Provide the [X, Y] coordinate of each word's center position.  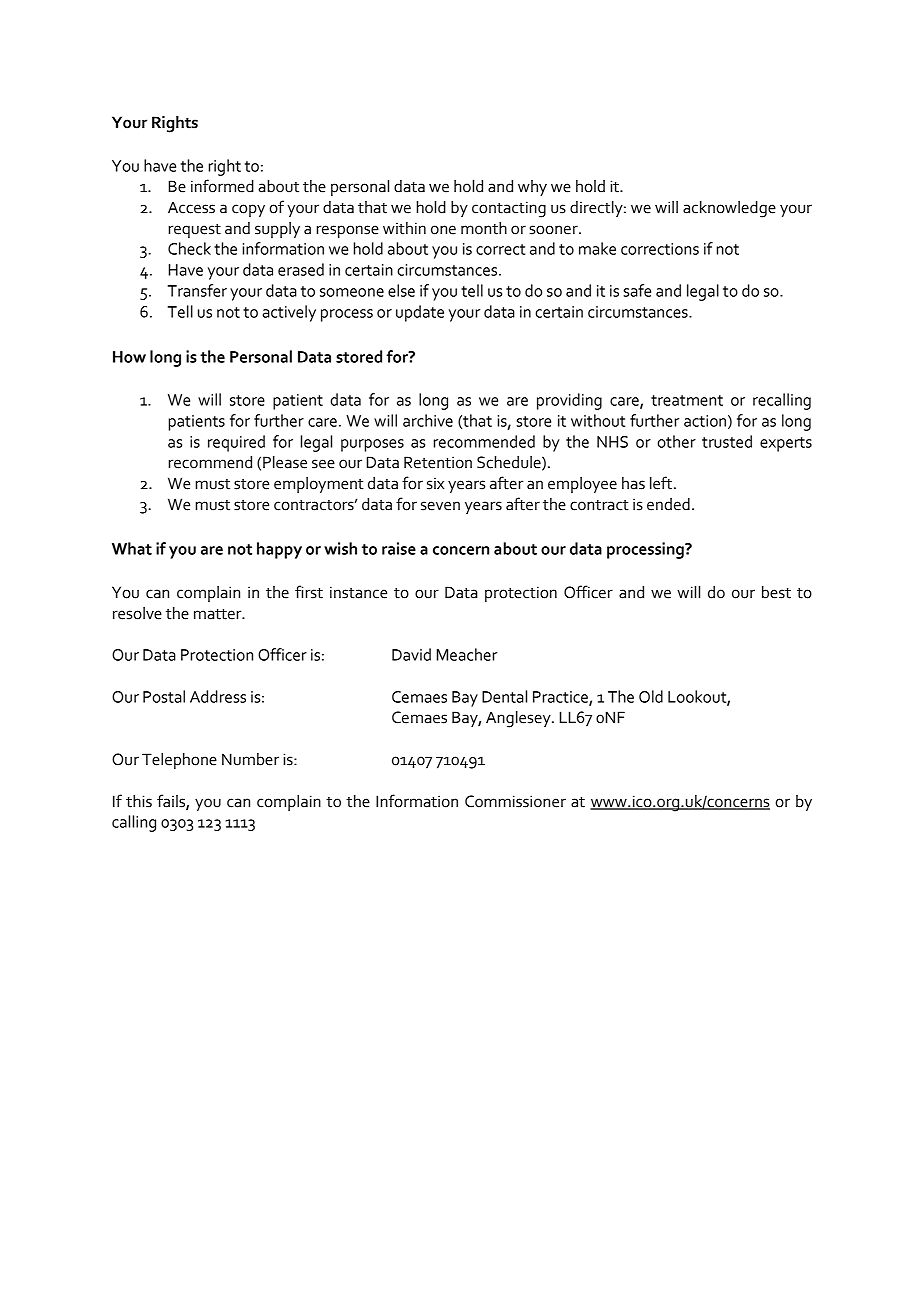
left [662, 483]
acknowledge [729, 209]
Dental [504, 696]
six [435, 484]
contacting [509, 209]
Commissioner [515, 801]
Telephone [179, 761]
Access [191, 207]
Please [285, 462]
